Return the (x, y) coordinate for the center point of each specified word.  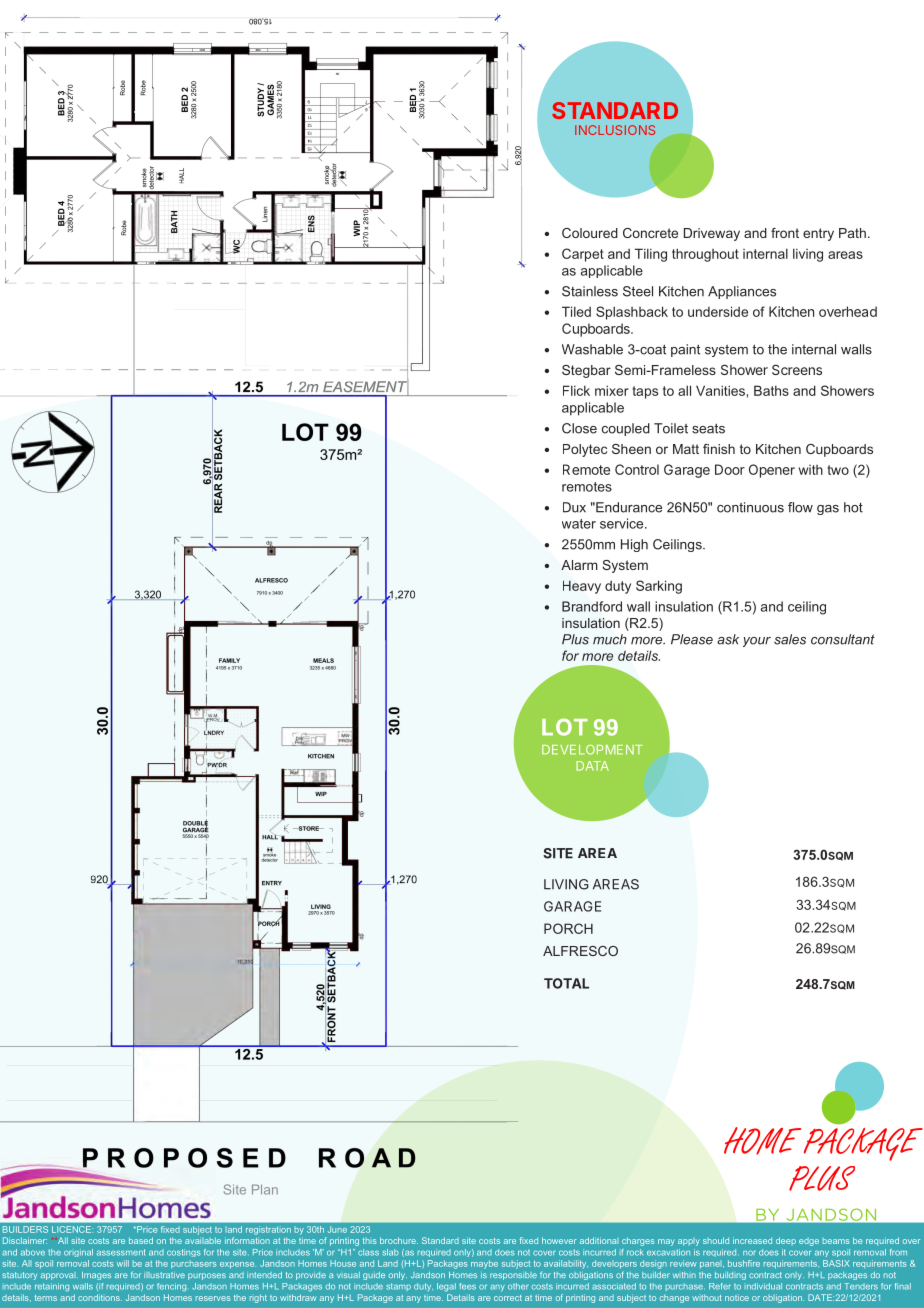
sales (790, 639)
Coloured (590, 233)
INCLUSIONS (615, 130)
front (785, 233)
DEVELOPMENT (592, 750)
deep (786, 1241)
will (123, 1263)
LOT (565, 727)
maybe (484, 1264)
